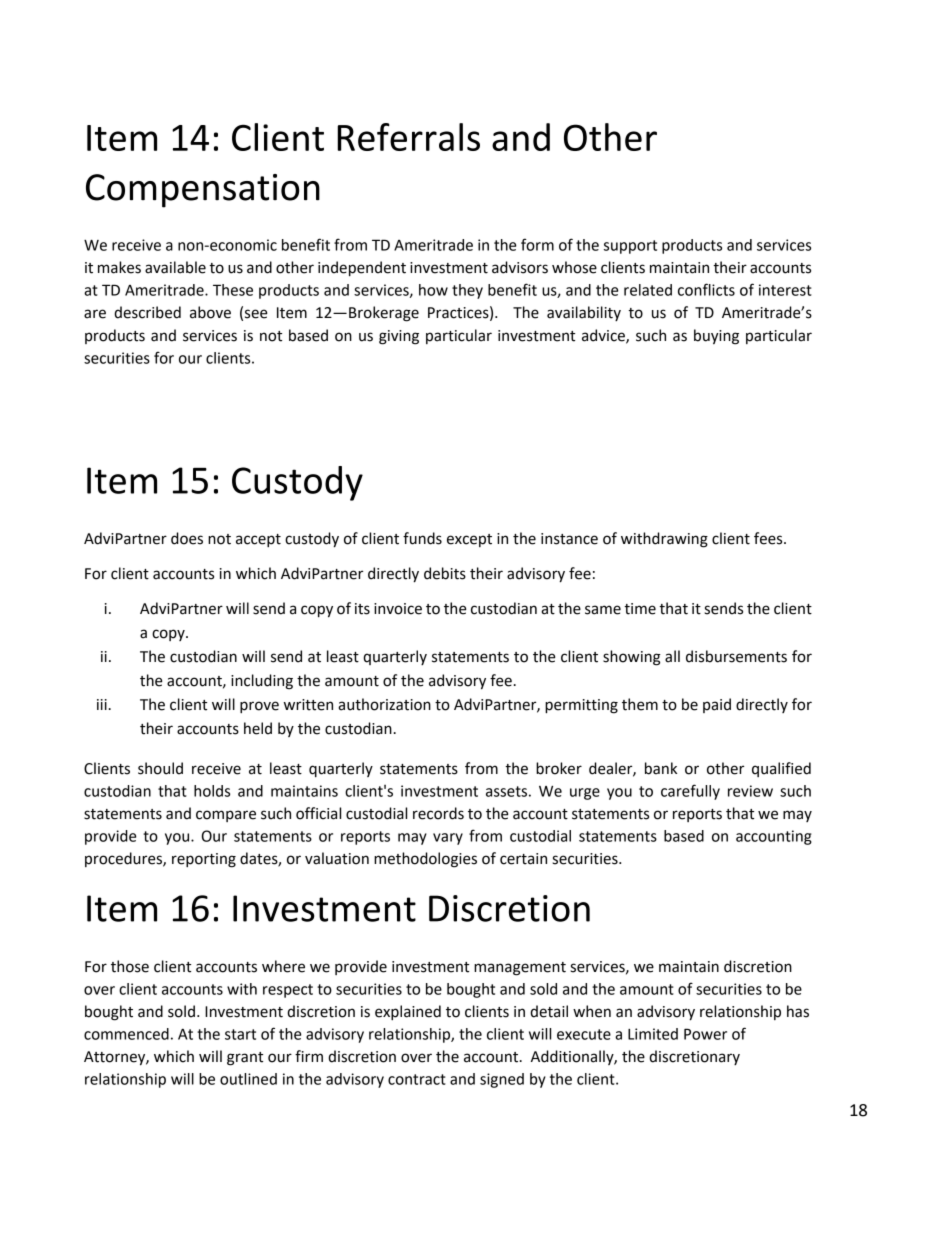 The width and height of the document is (952, 1233). Describe the element at coordinates (736, 656) in the document. I see `disbursements` at that location.
